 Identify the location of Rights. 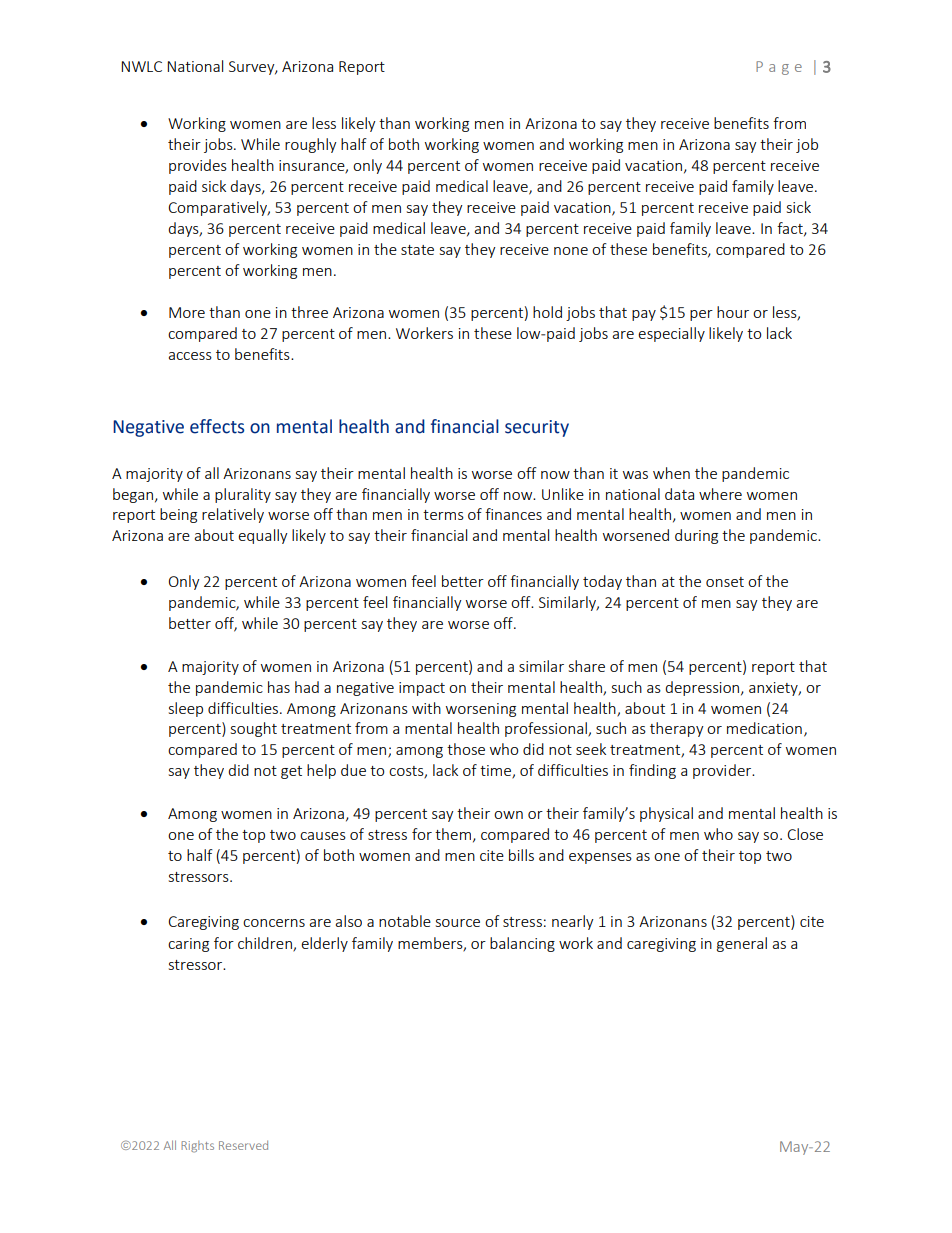
(197, 1147).
